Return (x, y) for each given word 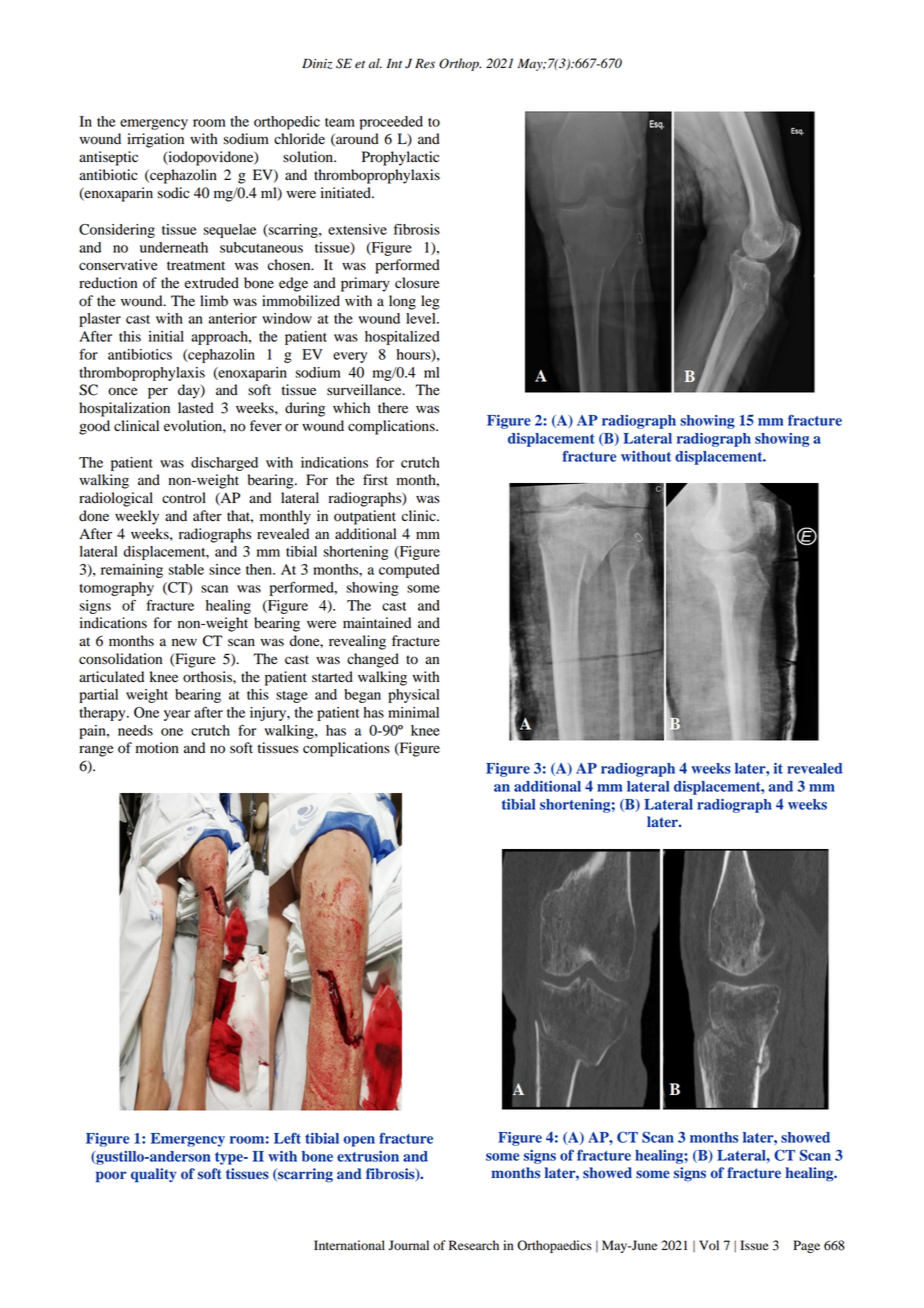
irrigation (155, 140)
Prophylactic (400, 158)
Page (807, 1246)
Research (474, 1245)
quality (153, 1175)
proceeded (391, 123)
